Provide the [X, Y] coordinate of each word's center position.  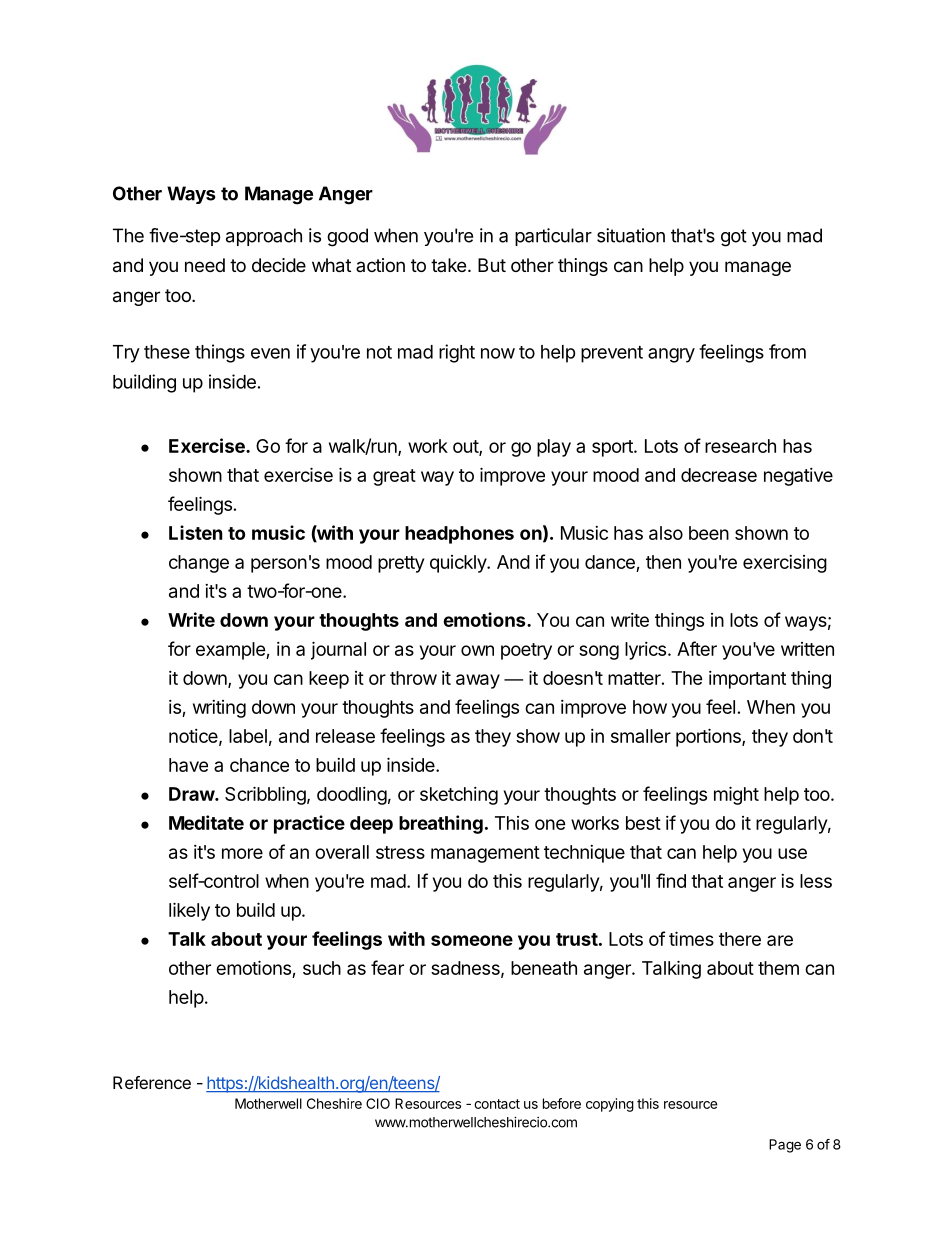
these [167, 352]
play [554, 448]
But [492, 265]
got [734, 238]
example [231, 651]
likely [189, 911]
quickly [459, 564]
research [740, 446]
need [205, 265]
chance [259, 765]
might [736, 795]
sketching [459, 796]
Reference [152, 1082]
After [697, 648]
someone [472, 940]
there [740, 939]
